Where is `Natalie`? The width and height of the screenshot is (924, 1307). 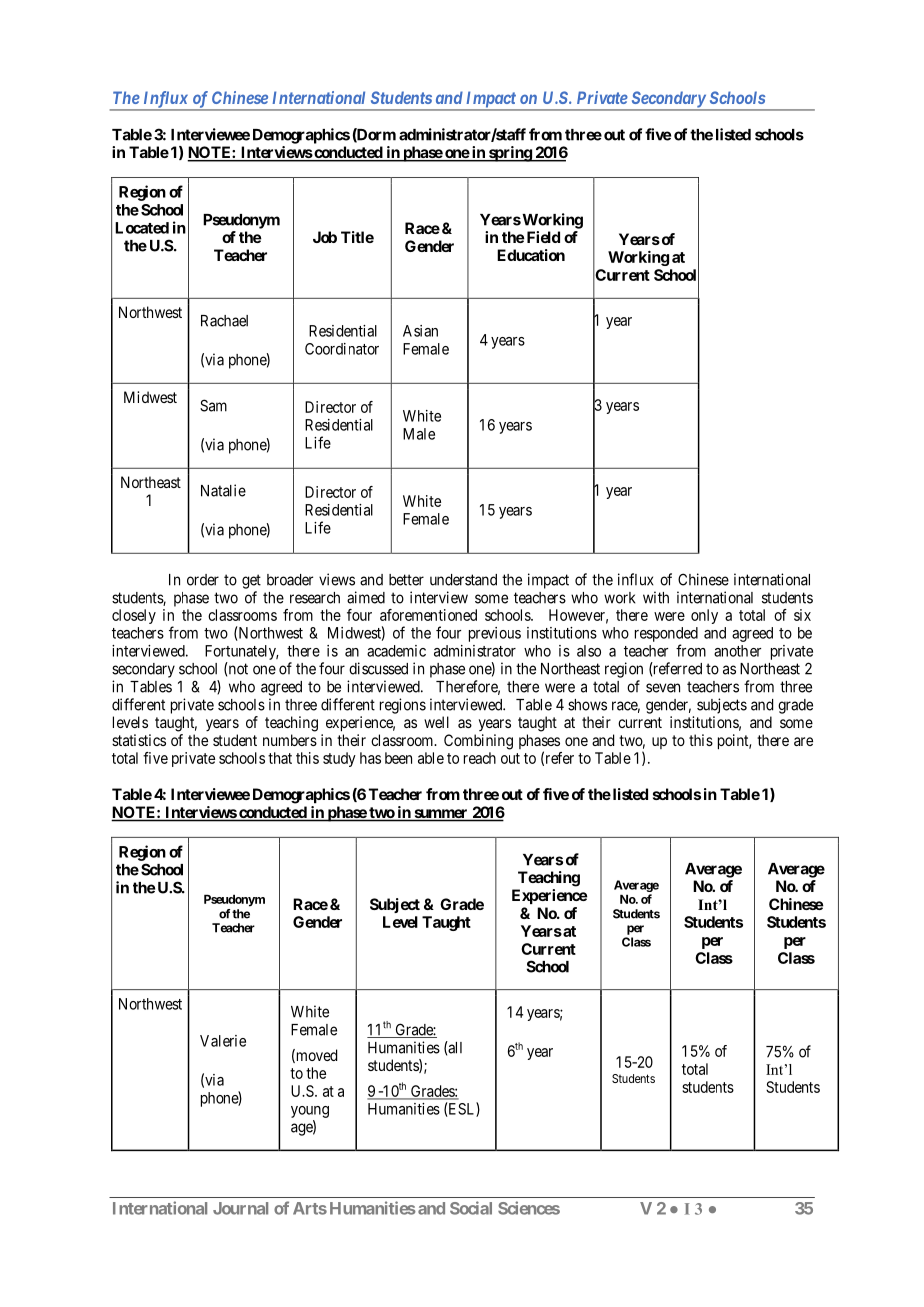 Natalie is located at coordinates (223, 490).
